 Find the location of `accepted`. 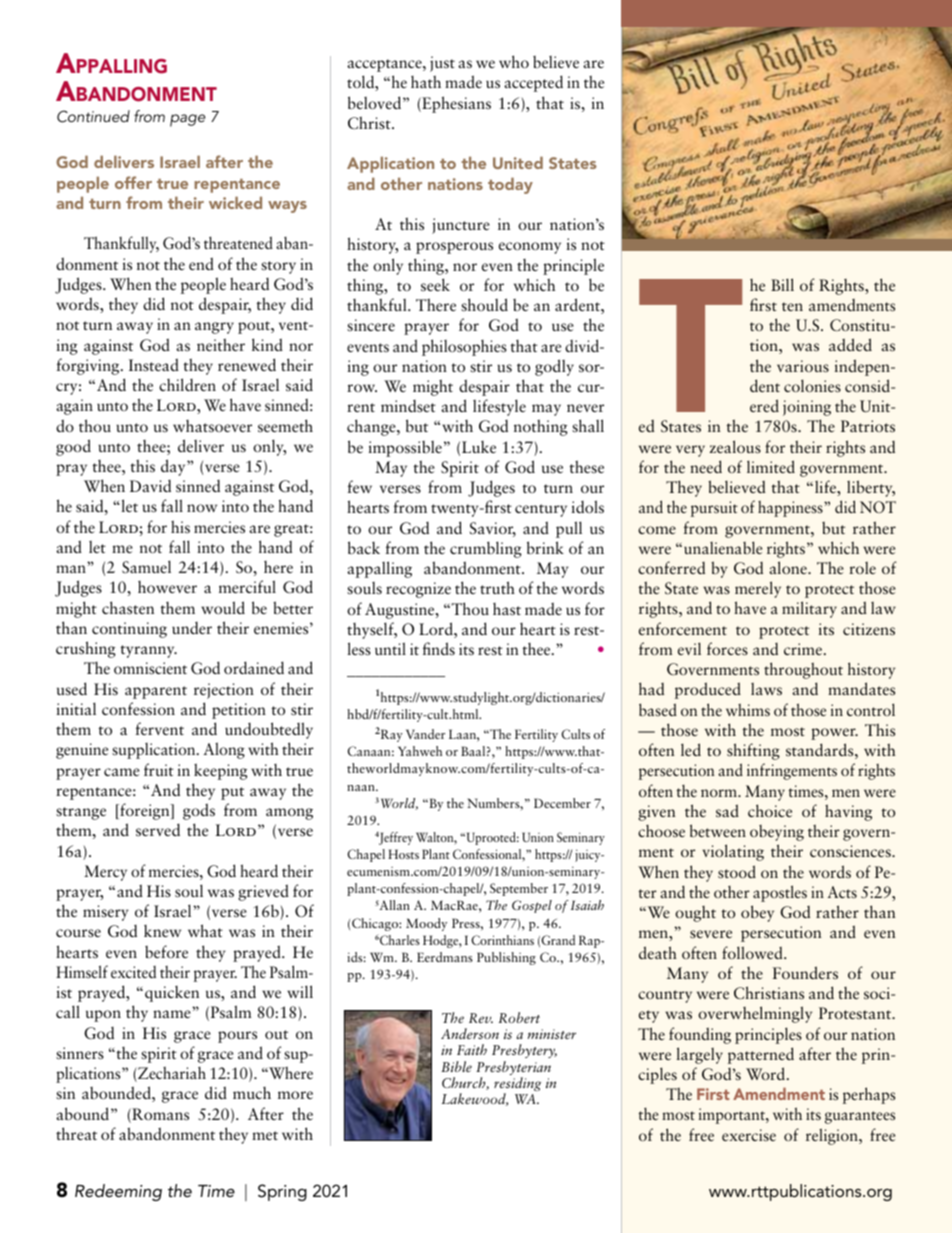

accepted is located at coordinates (533, 83).
